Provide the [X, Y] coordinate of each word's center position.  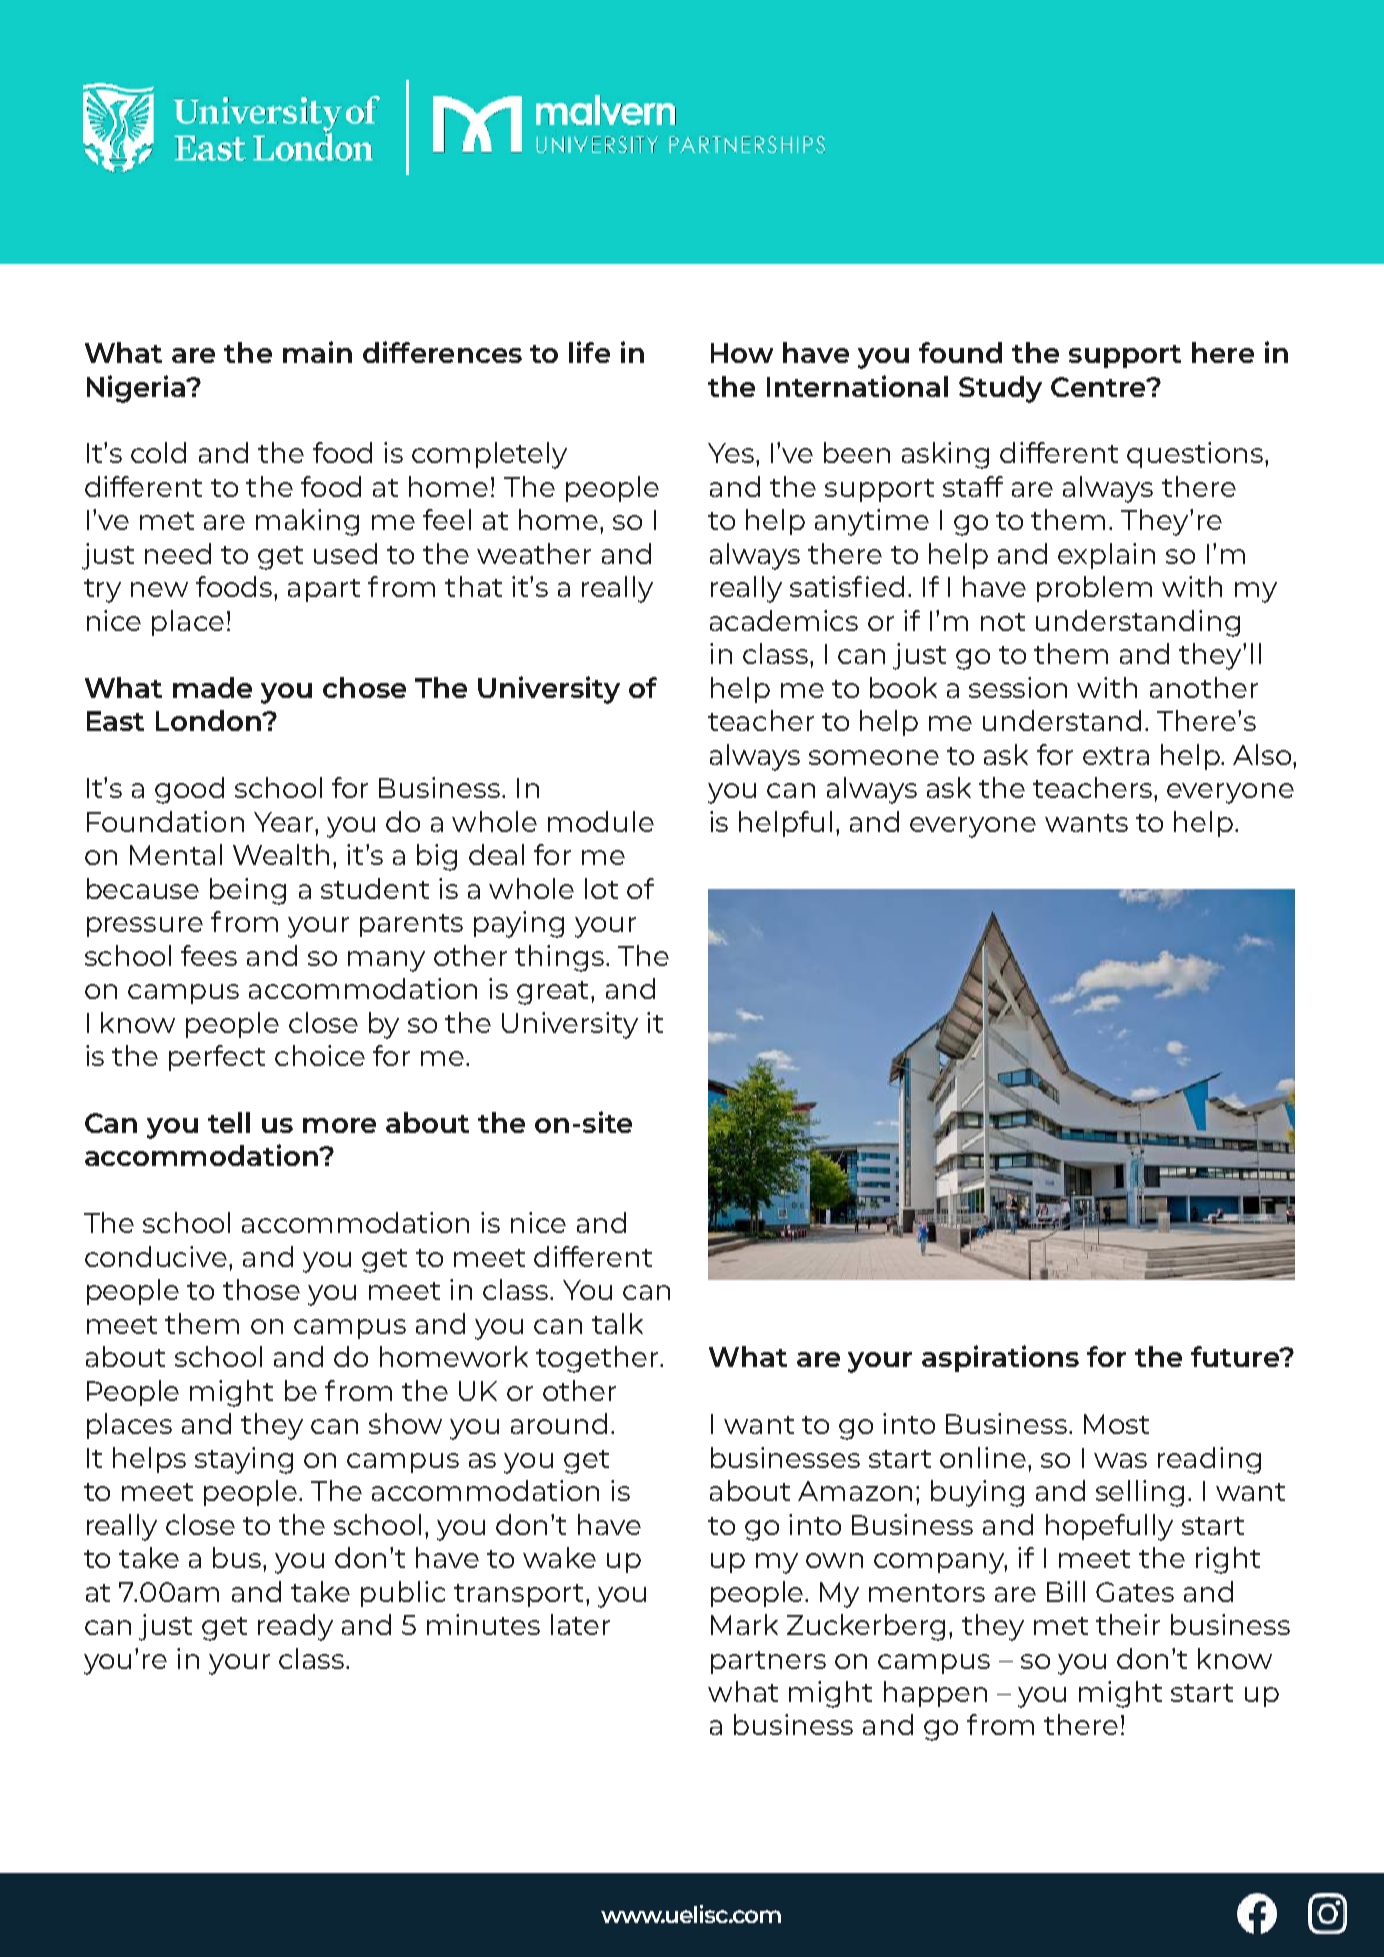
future [1236, 1356]
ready [295, 1627]
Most [1116, 1424]
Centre [1099, 387]
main [317, 352]
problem [1094, 589]
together [598, 1359]
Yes [732, 453]
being [248, 891]
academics [784, 620]
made [212, 687]
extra [1116, 756]
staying [244, 1460]
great [554, 993]
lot [601, 888]
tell [229, 1122]
